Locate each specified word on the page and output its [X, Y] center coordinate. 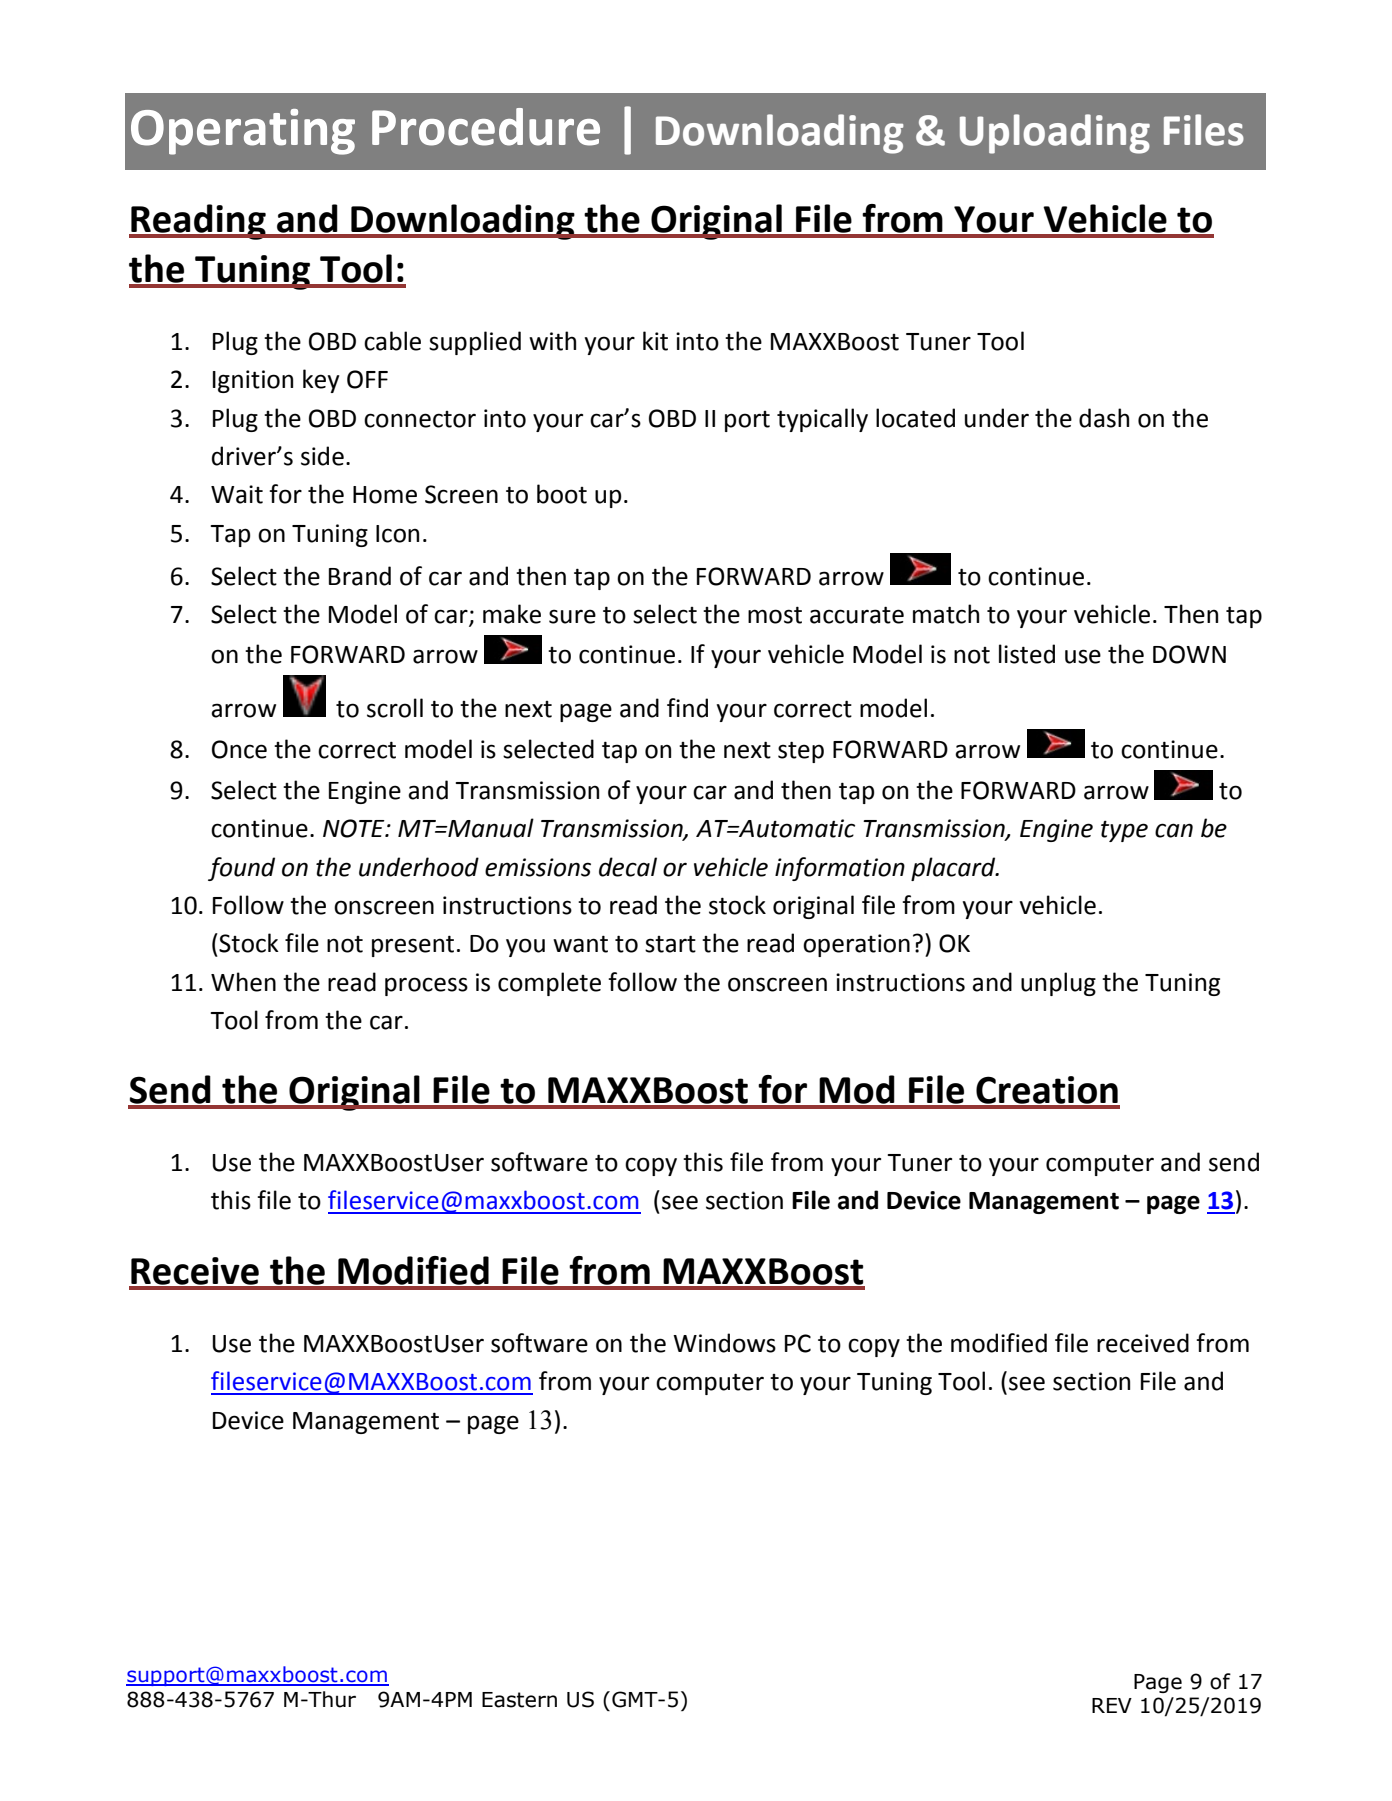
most [775, 615]
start [670, 944]
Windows [724, 1343]
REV [1112, 1705]
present [413, 946]
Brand [360, 576]
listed [1027, 654]
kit [655, 341]
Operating [243, 132]
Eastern [519, 1700]
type [1124, 831]
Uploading [1055, 134]
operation [856, 945]
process [426, 986]
